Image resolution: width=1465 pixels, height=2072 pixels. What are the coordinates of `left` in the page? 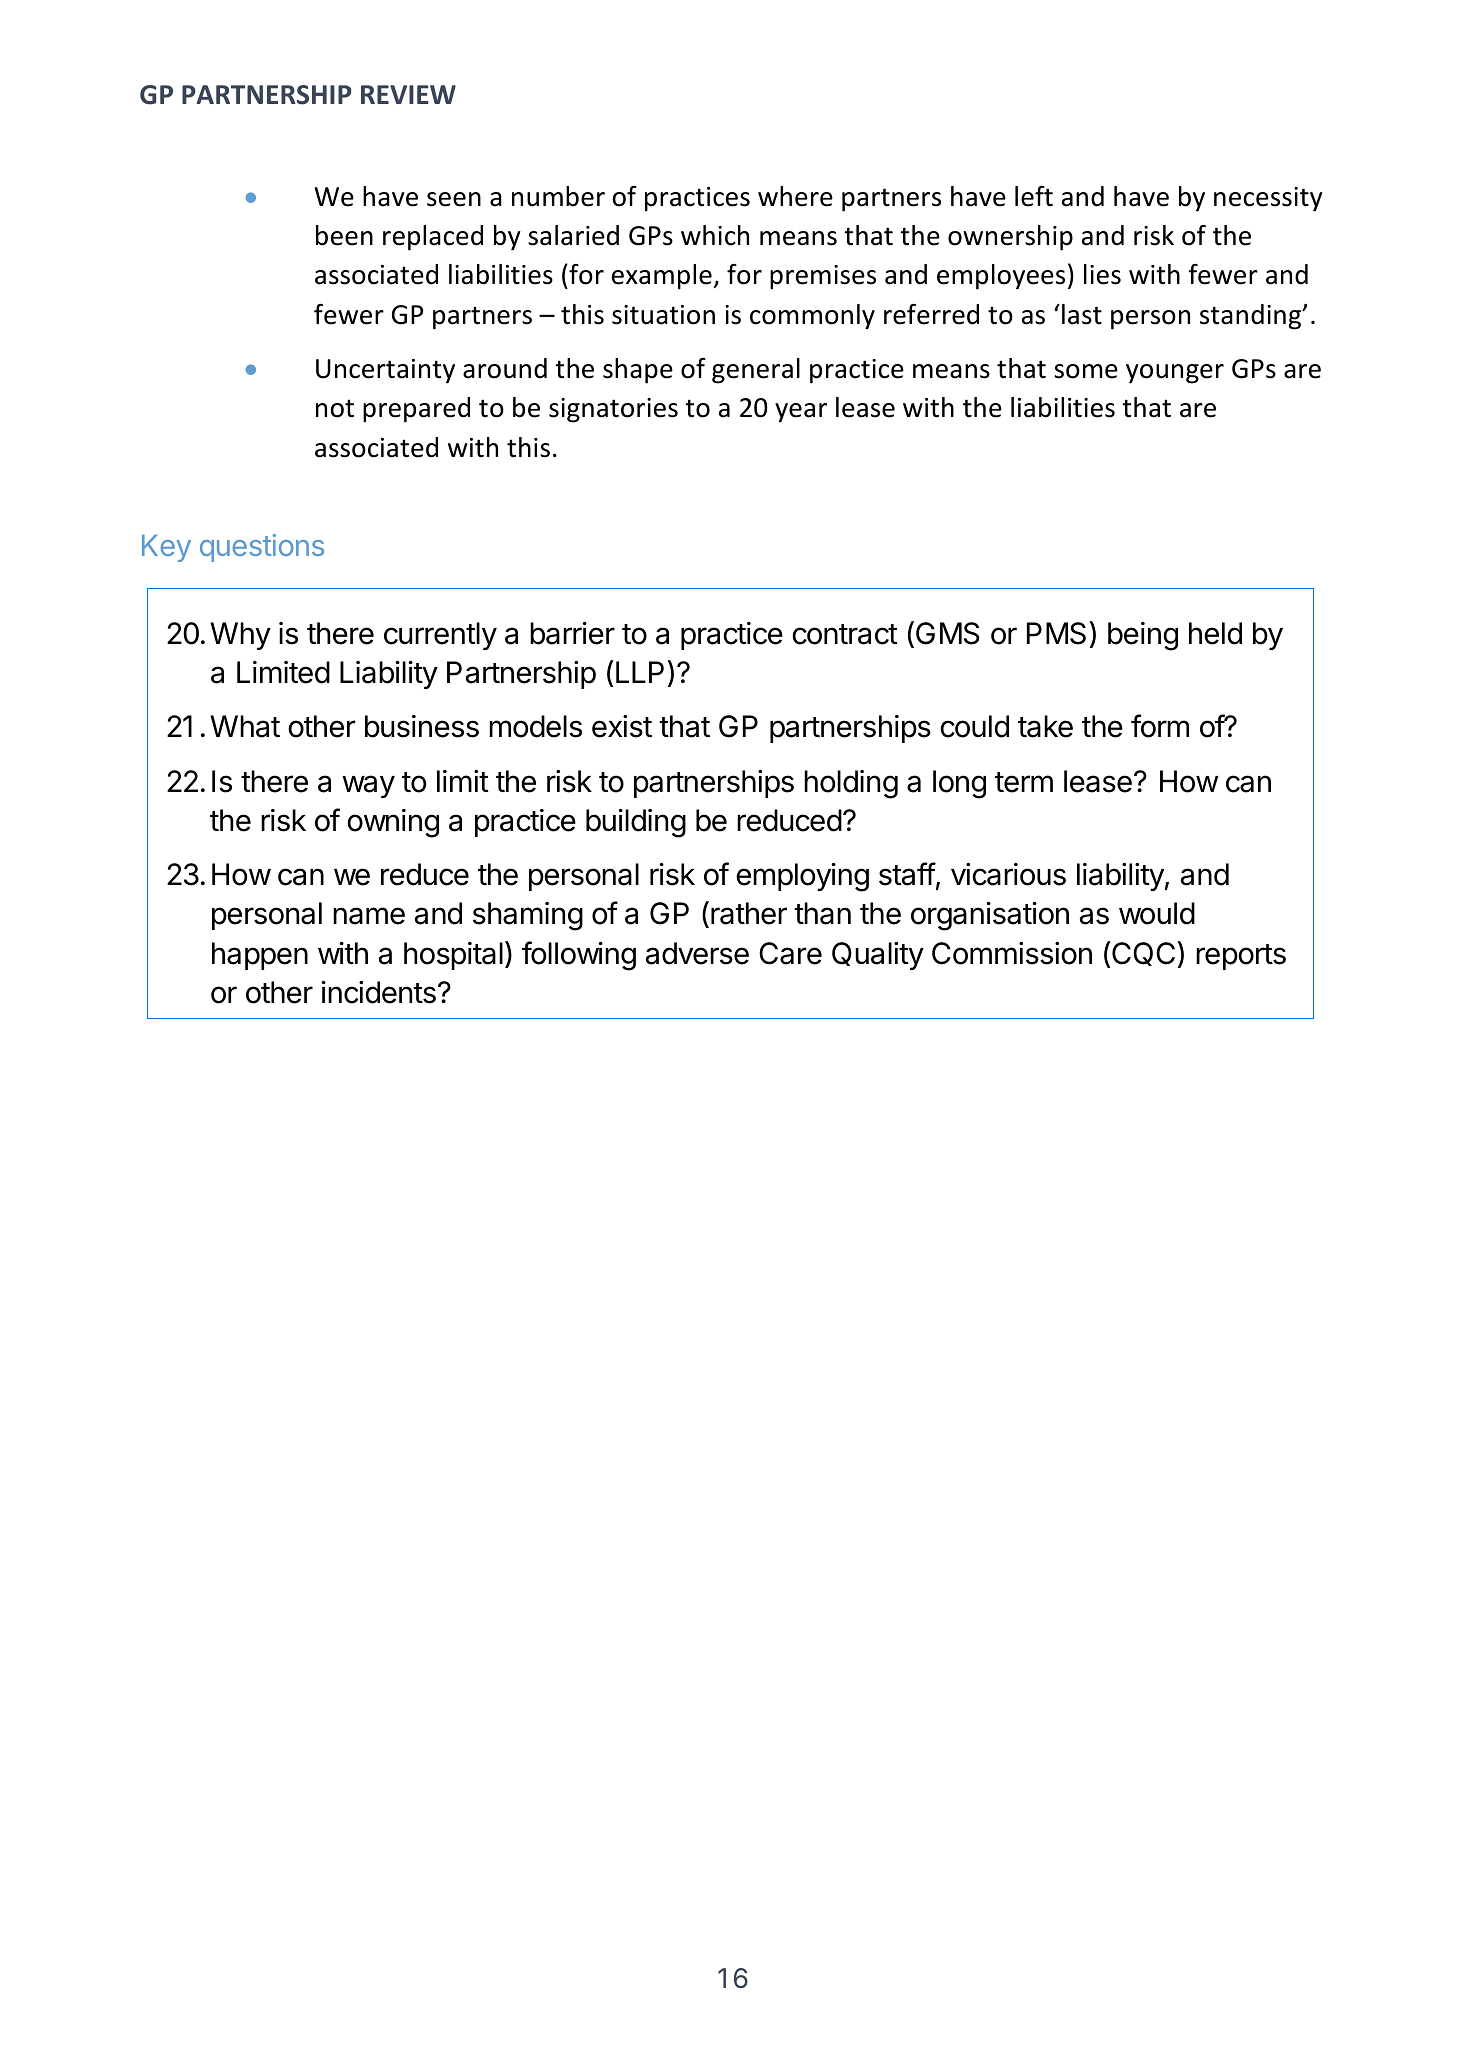 It's located at (1034, 196).
